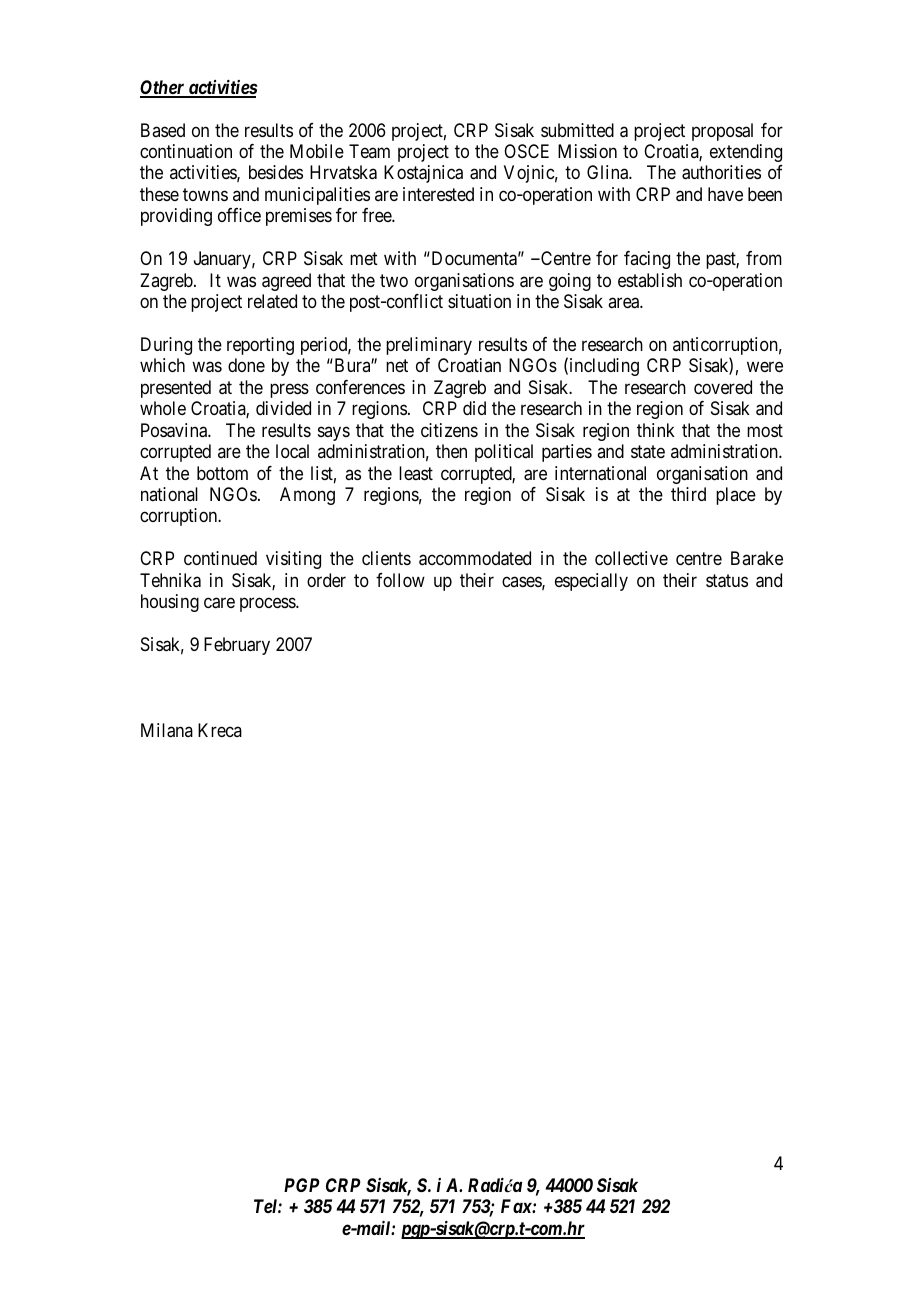 The height and width of the document is (1308, 924). Describe the element at coordinates (727, 581) in the document. I see `status` at that location.
